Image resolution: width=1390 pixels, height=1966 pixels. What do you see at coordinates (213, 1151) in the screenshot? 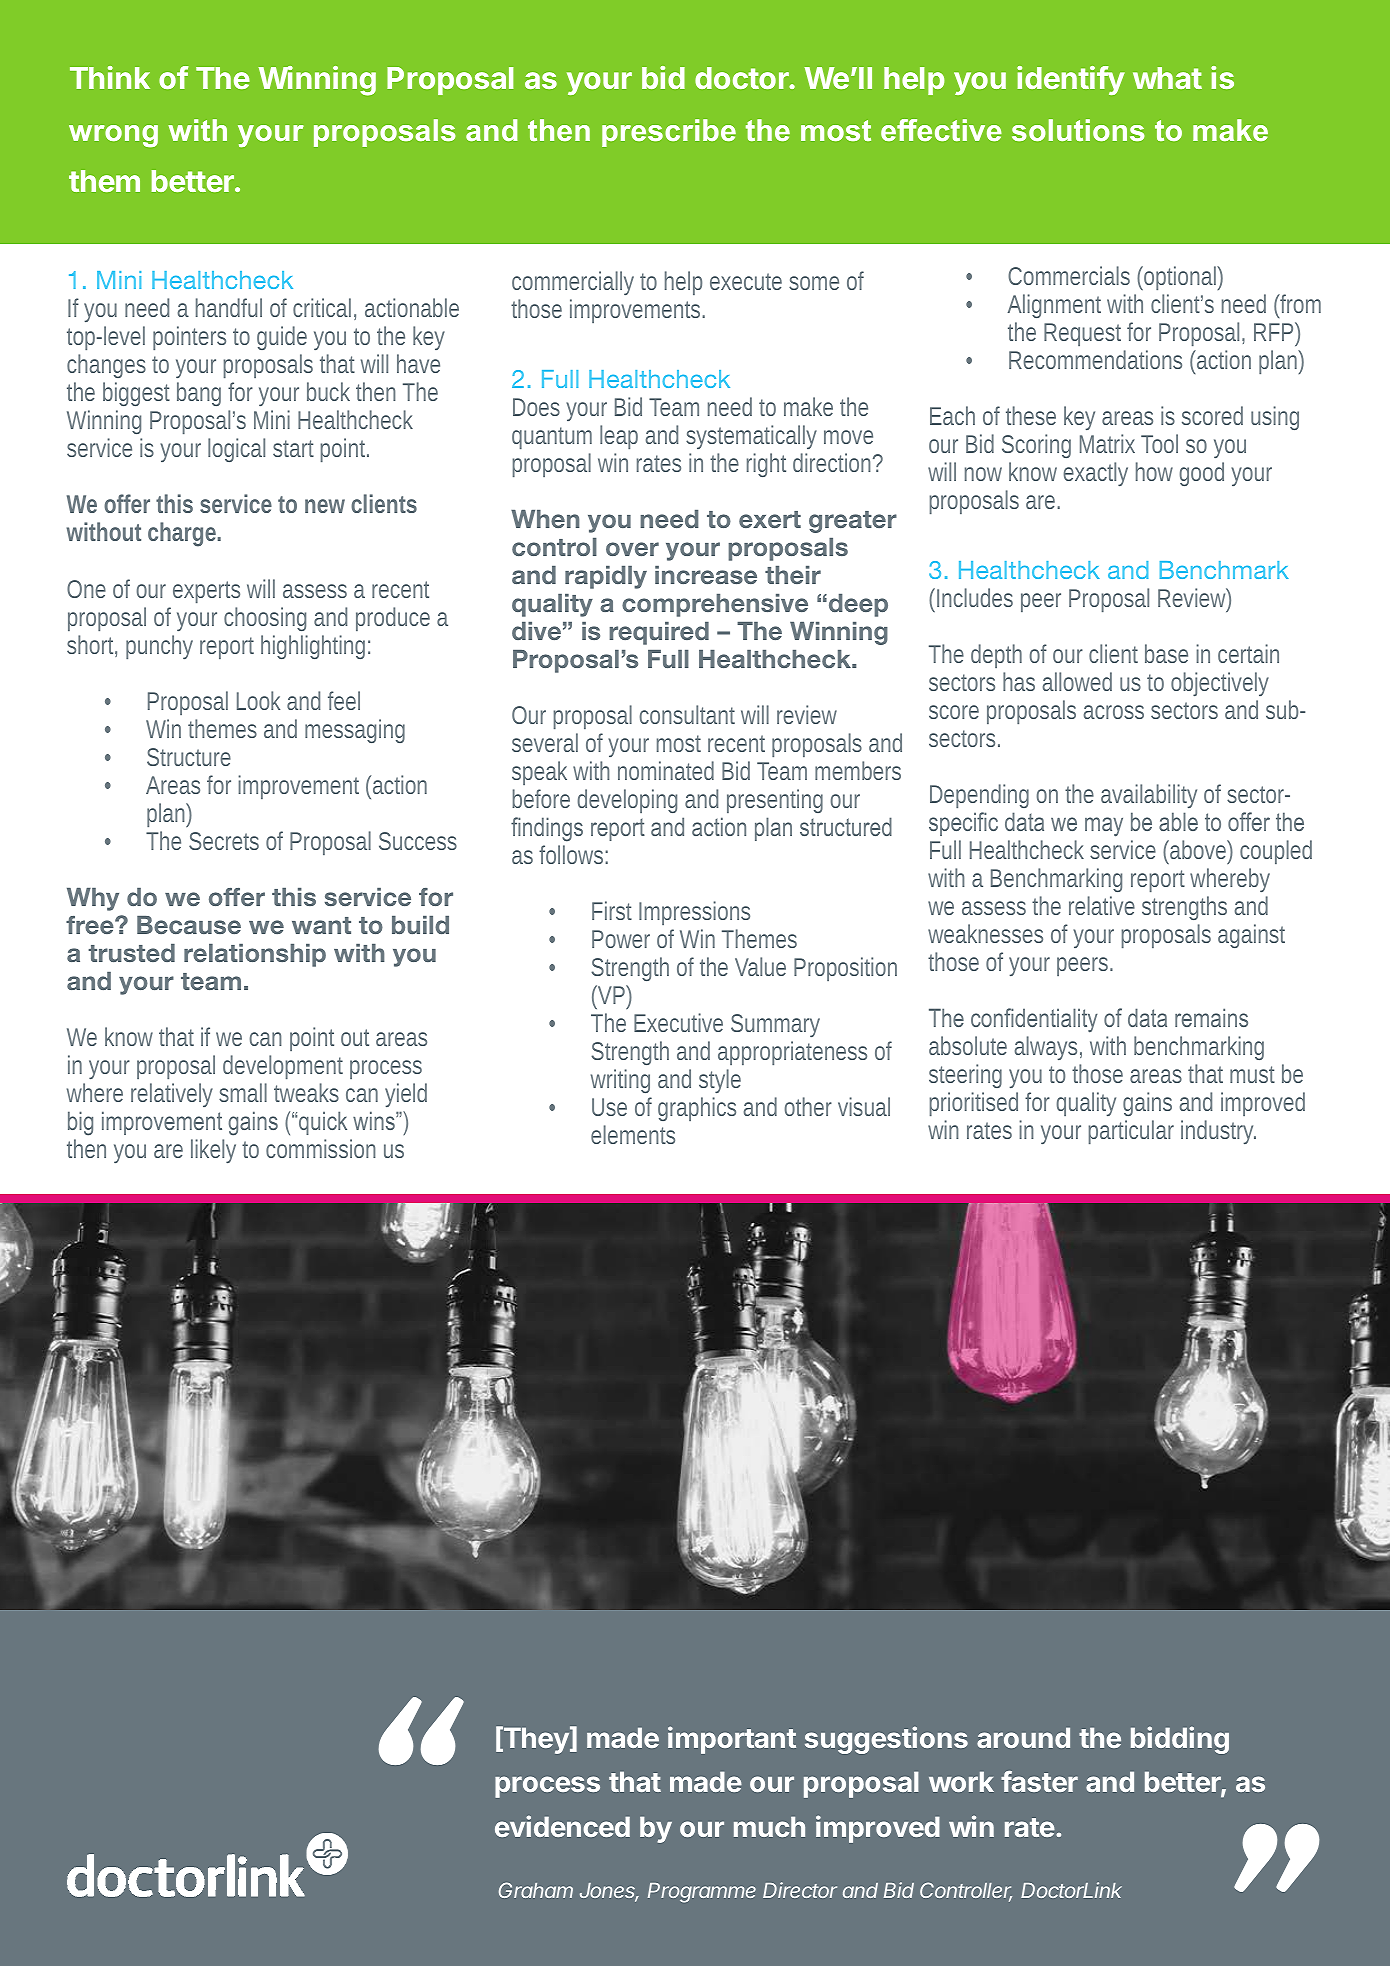
I see `likely` at bounding box center [213, 1151].
